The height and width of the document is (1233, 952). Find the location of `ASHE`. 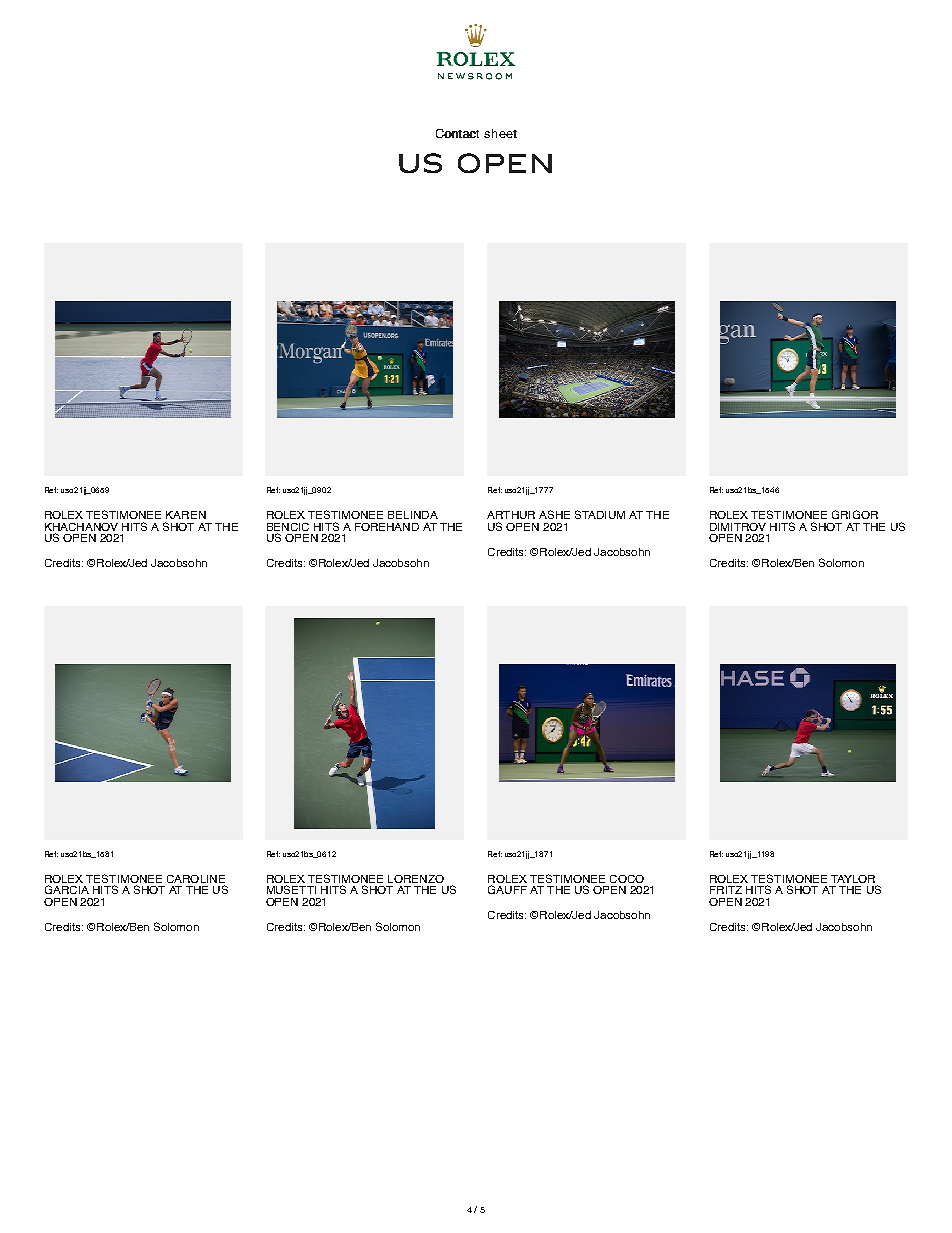

ASHE is located at coordinates (554, 514).
